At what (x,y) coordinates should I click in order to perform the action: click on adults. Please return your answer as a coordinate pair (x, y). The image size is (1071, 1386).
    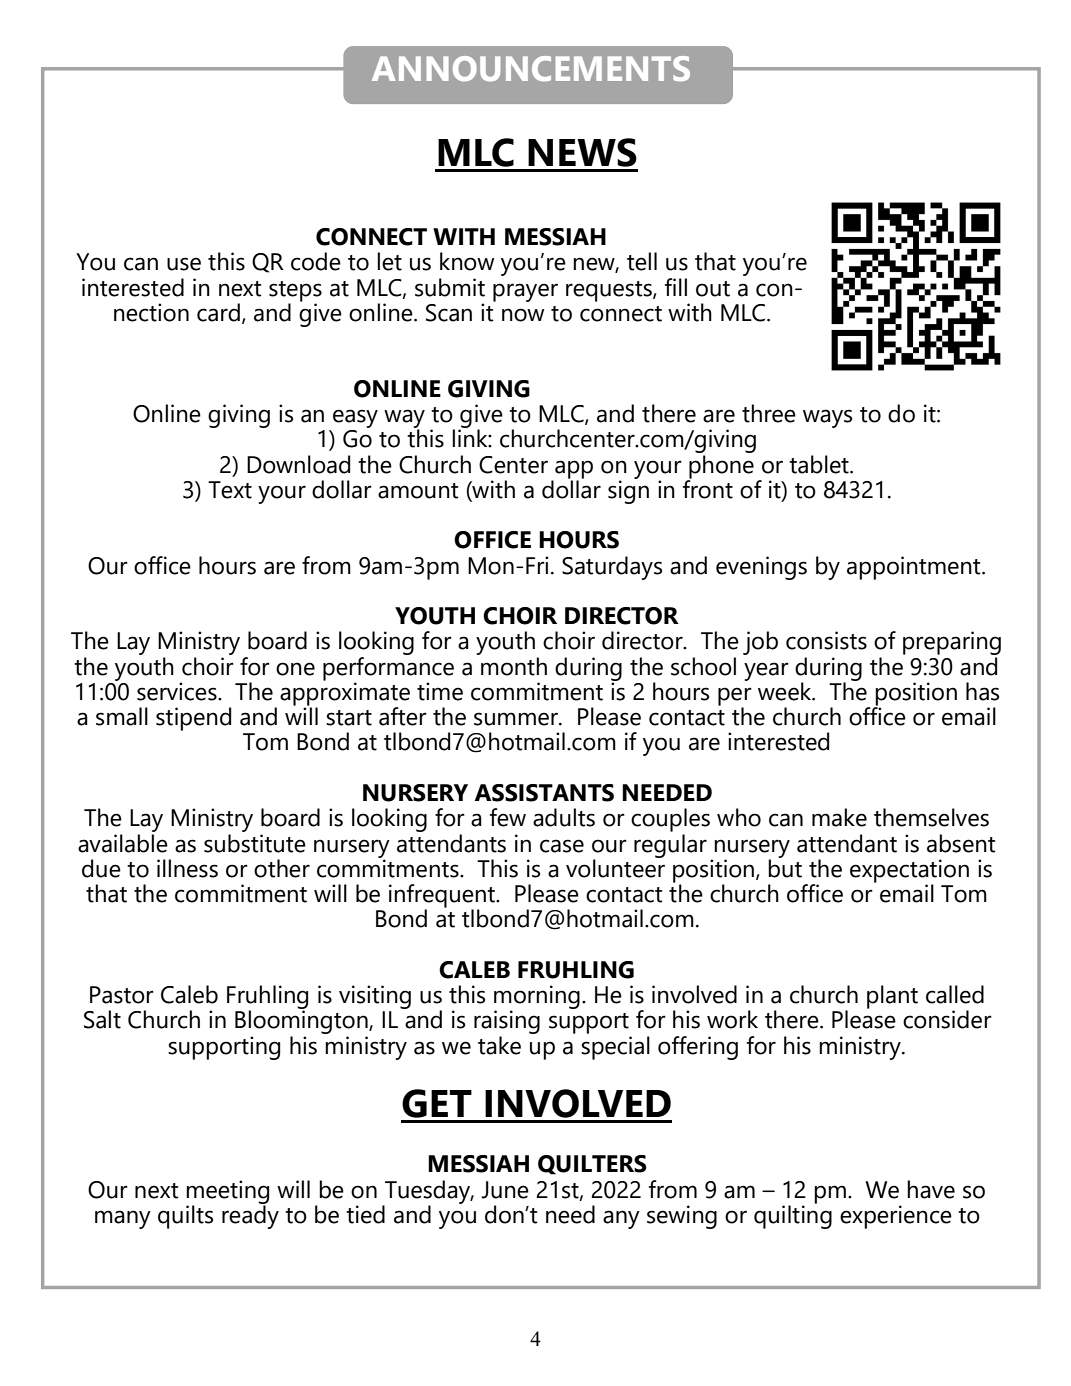
    Looking at the image, I should click on (564, 817).
